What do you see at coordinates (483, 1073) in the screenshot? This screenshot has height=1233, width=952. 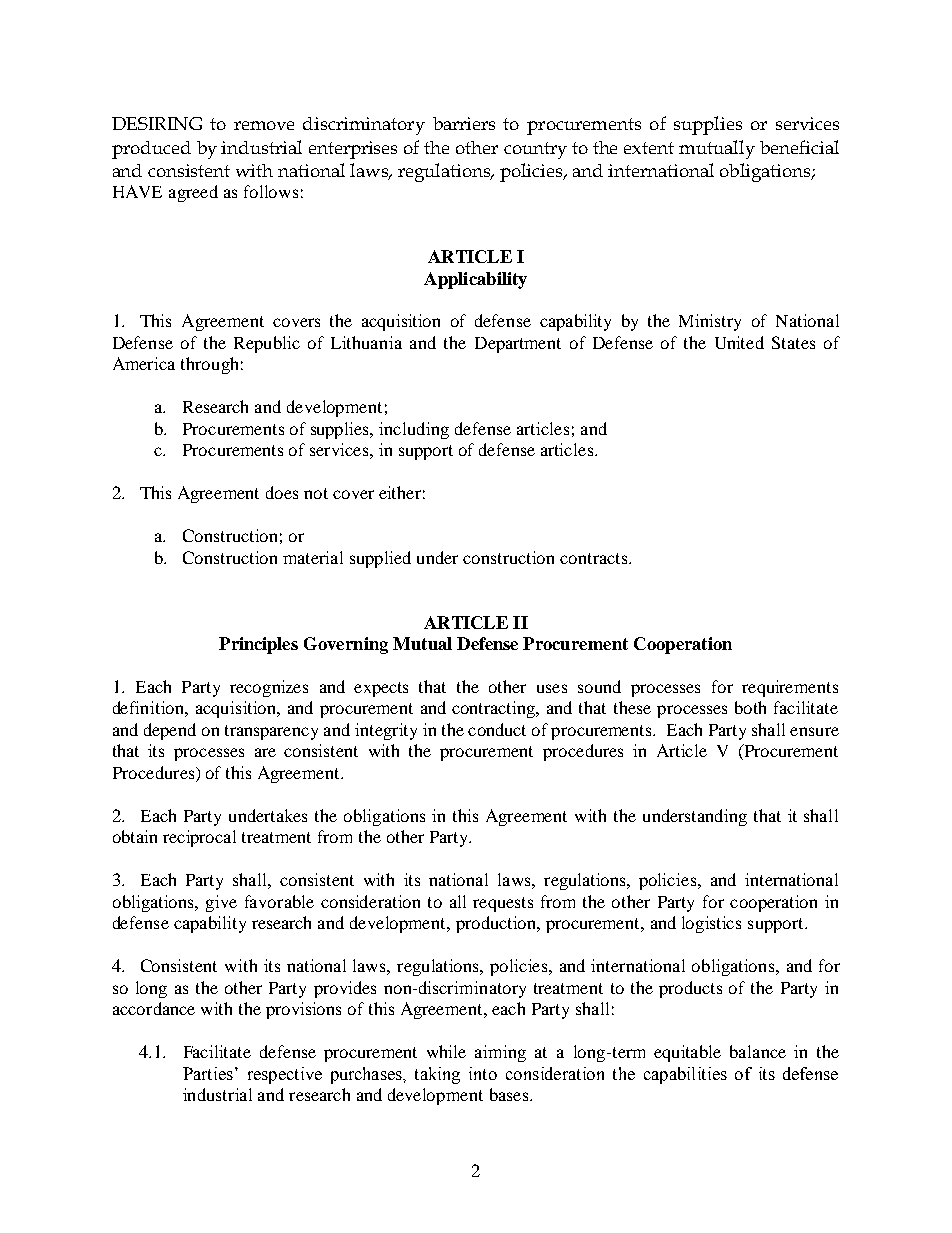 I see `into` at bounding box center [483, 1073].
